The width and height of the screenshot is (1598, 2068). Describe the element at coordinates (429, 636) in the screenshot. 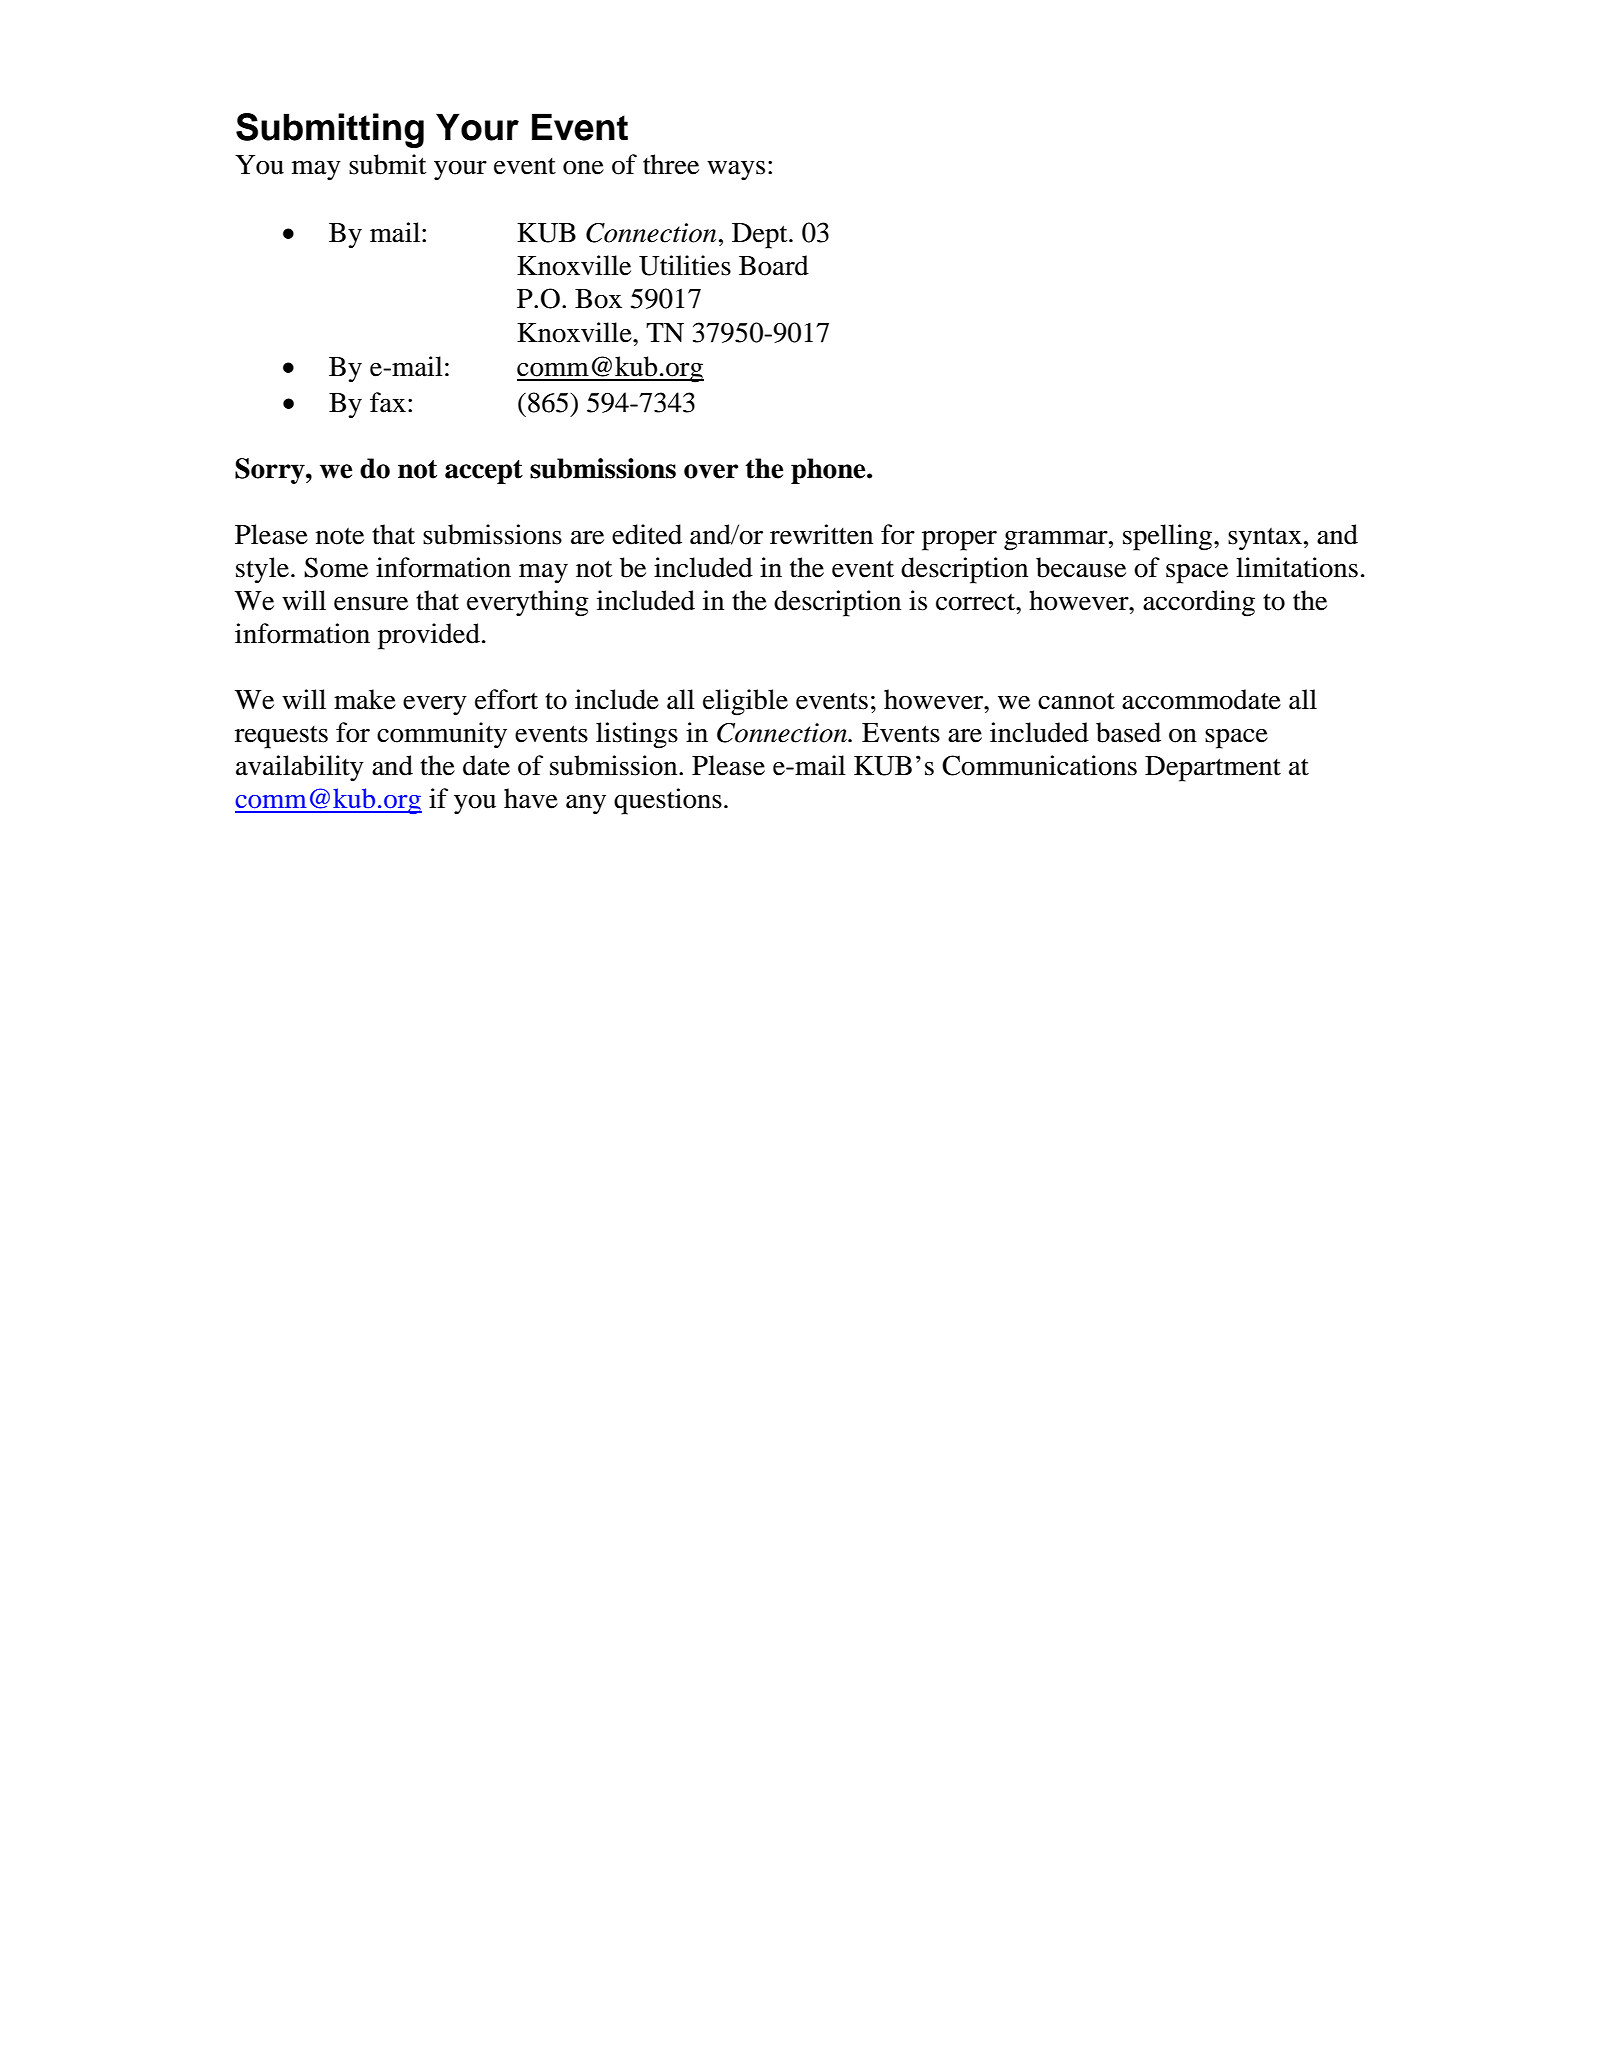

I see `provided` at that location.
